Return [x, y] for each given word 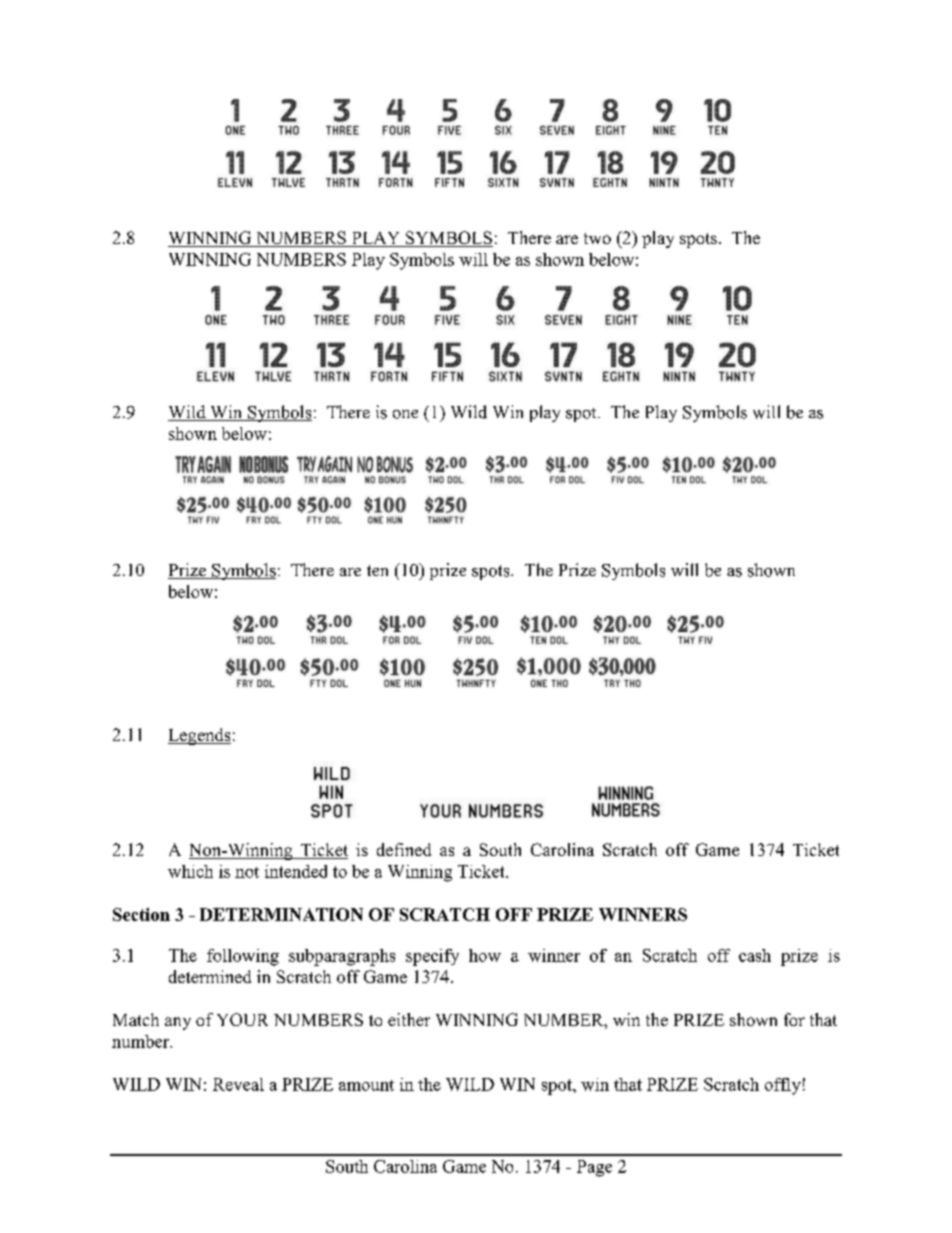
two [597, 238]
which [190, 871]
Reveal [238, 1084]
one [405, 414]
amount [366, 1085]
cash [755, 955]
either [409, 1019]
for [794, 1019]
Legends [199, 736]
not [247, 872]
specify [432, 957]
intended [296, 871]
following [243, 957]
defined [404, 849]
